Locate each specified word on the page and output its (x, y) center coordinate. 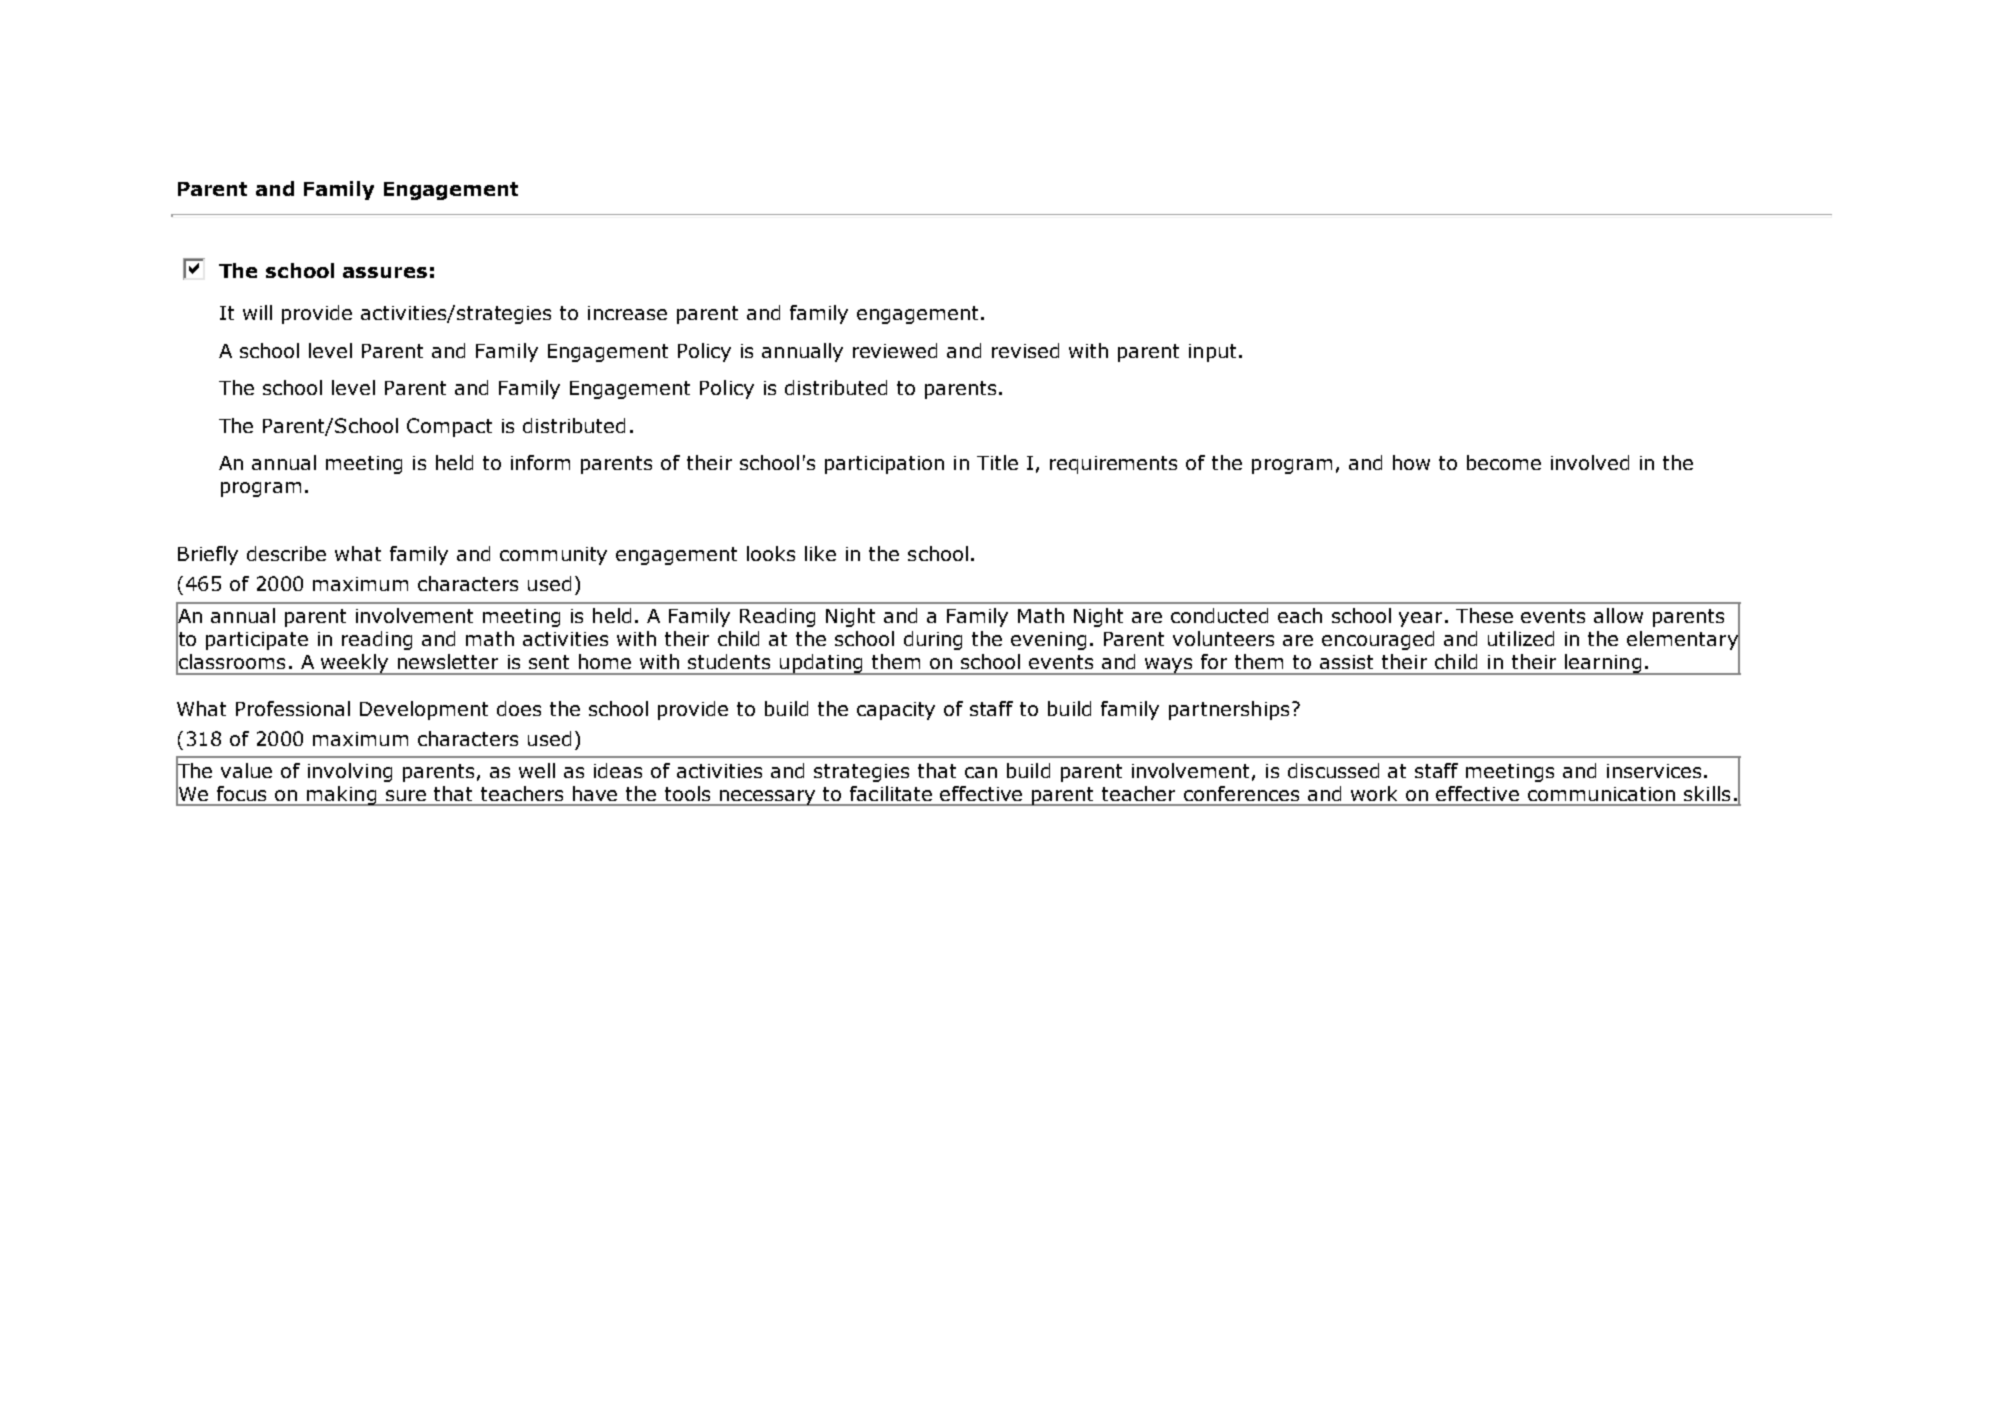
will (257, 312)
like (820, 553)
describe (286, 553)
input (1212, 353)
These (1484, 615)
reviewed (895, 350)
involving (350, 772)
